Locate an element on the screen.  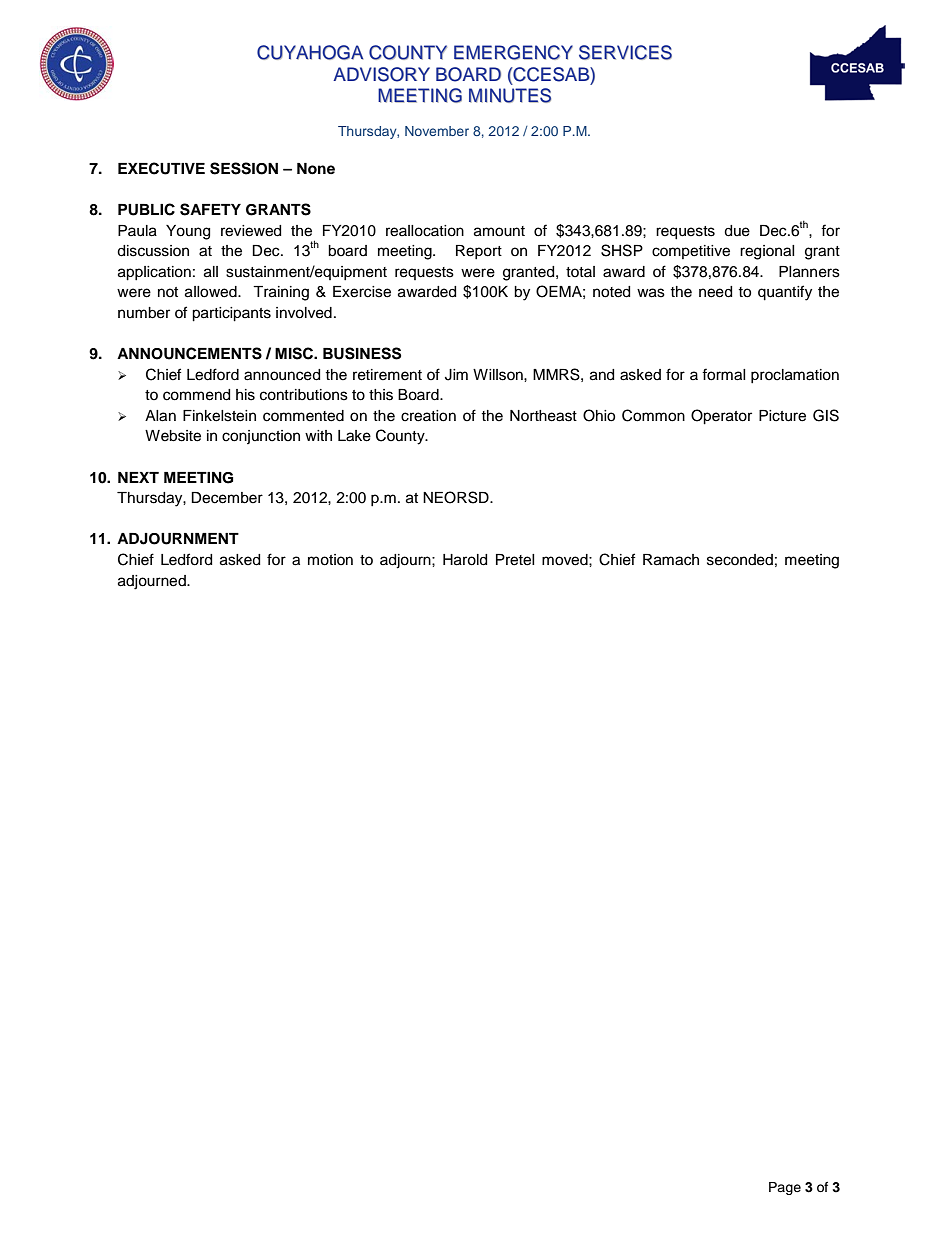
SESSION is located at coordinates (244, 168).
